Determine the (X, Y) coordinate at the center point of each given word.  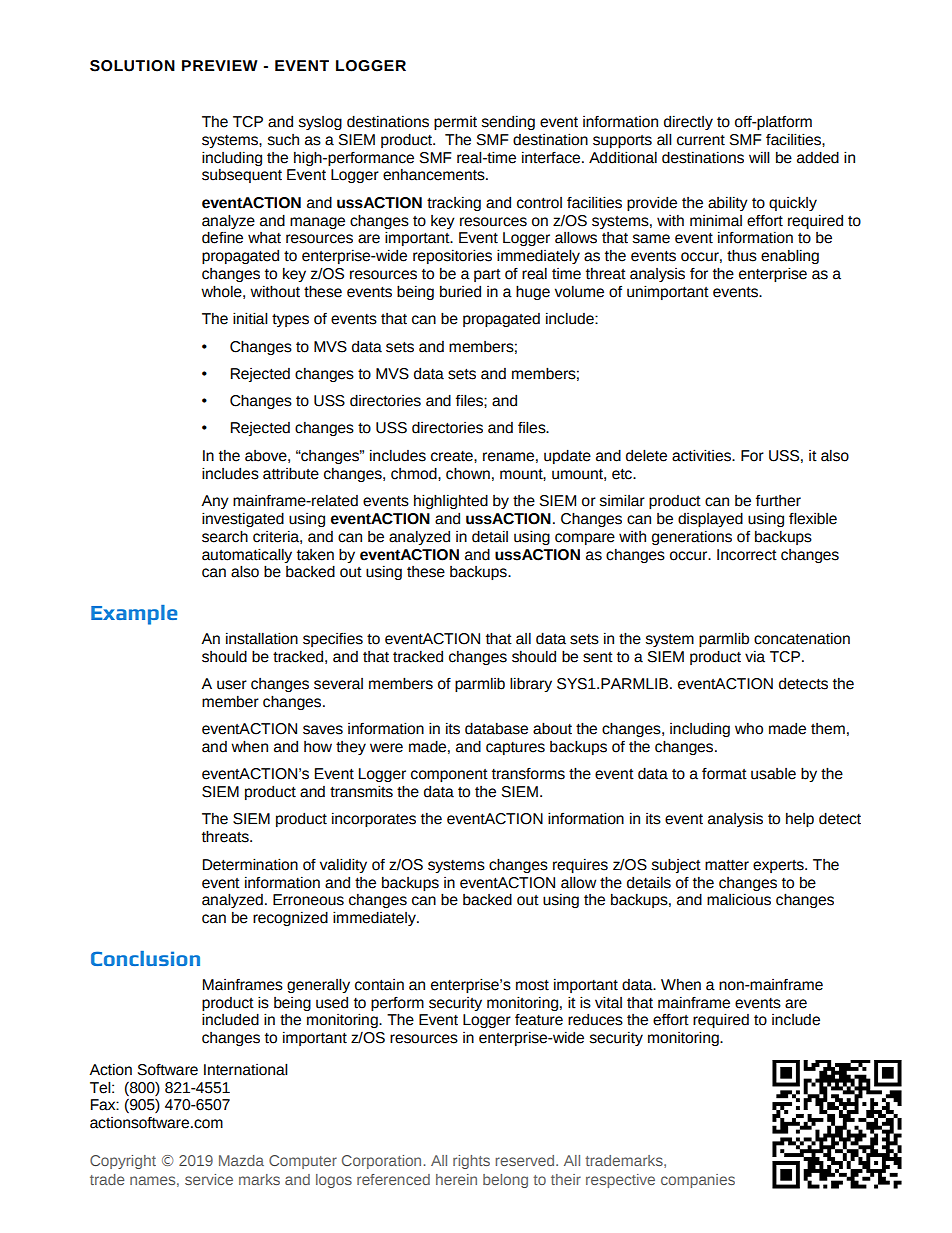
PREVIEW (220, 65)
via (755, 657)
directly (688, 123)
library (531, 684)
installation (262, 638)
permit (455, 123)
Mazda (241, 1160)
